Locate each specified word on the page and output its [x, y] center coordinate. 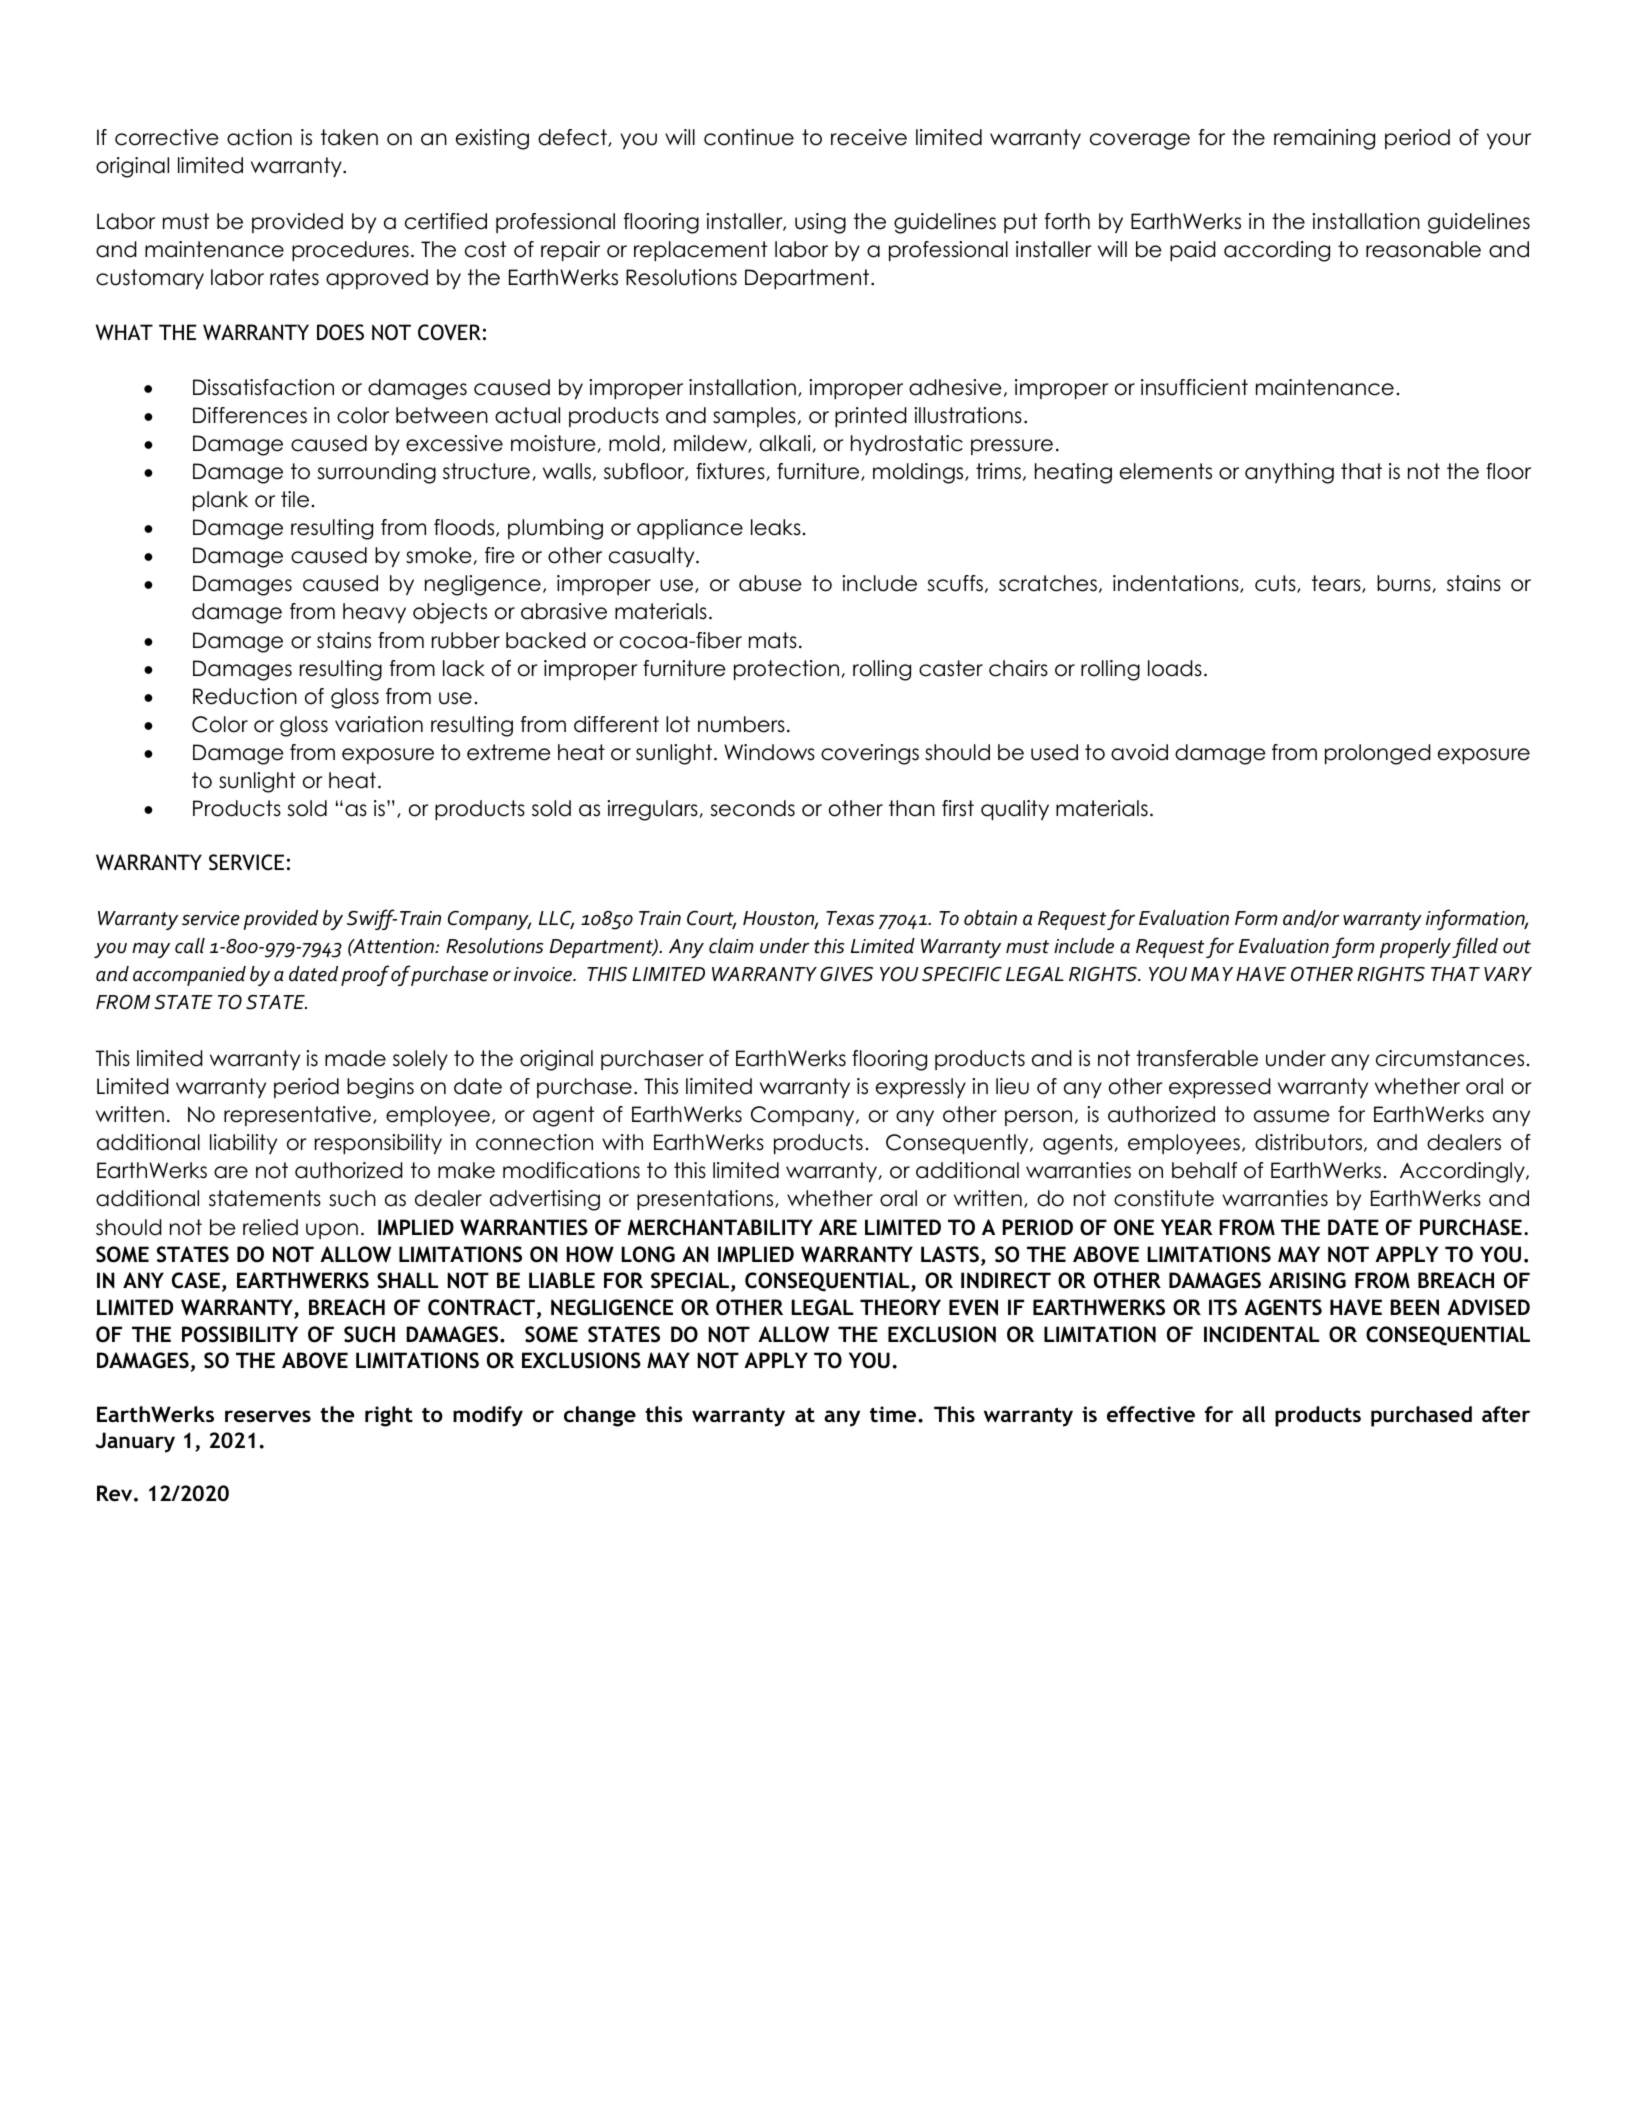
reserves [268, 1416]
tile [295, 499]
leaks [776, 527]
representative [297, 1116]
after [1506, 1414]
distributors [1310, 1143]
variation [379, 724]
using [820, 223]
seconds [752, 808]
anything [1289, 473]
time [894, 1414]
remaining [1324, 139]
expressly [921, 1088]
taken [349, 137]
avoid [1139, 752]
